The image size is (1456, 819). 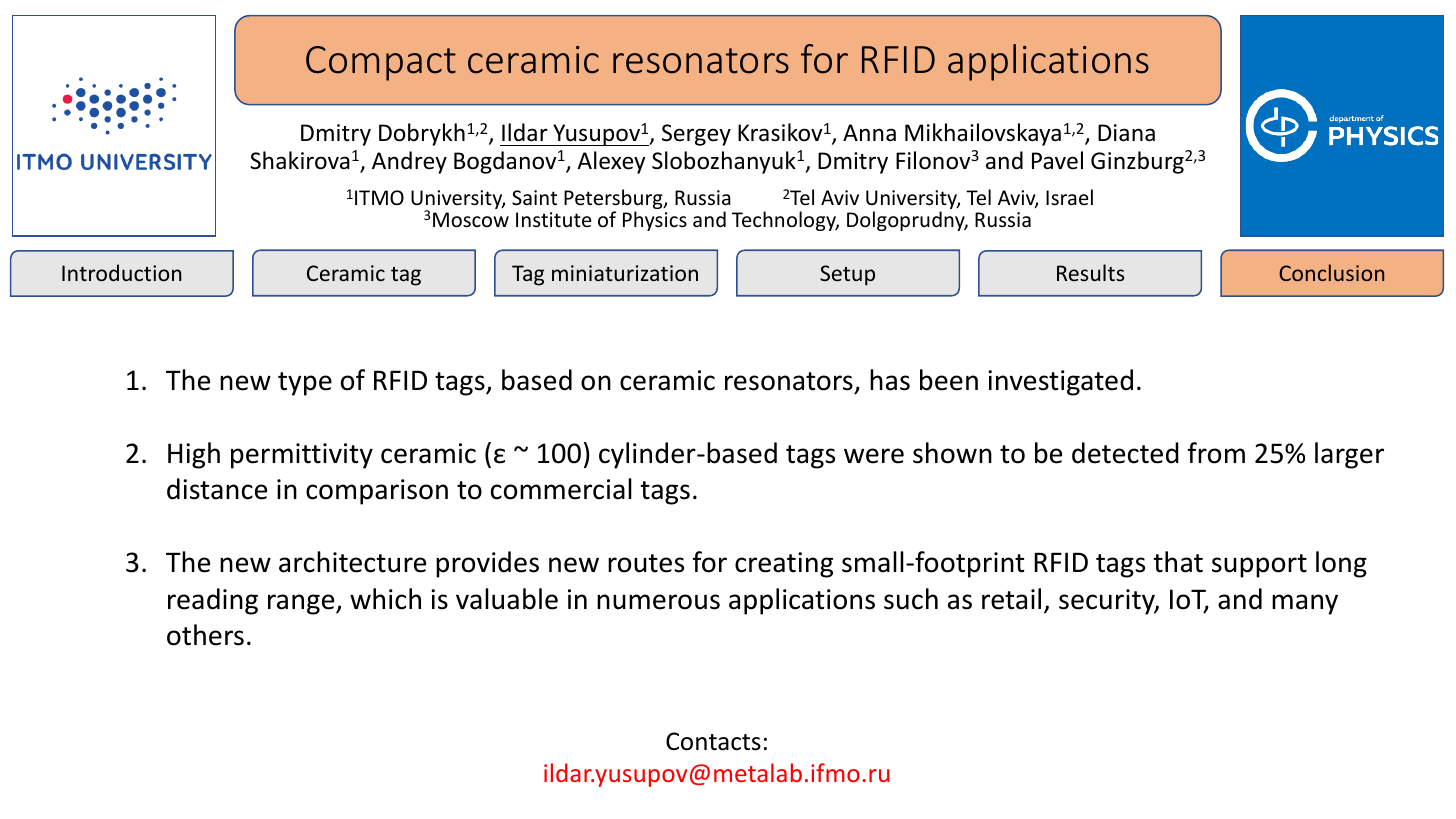 I want to click on Introduction, so click(x=122, y=272).
